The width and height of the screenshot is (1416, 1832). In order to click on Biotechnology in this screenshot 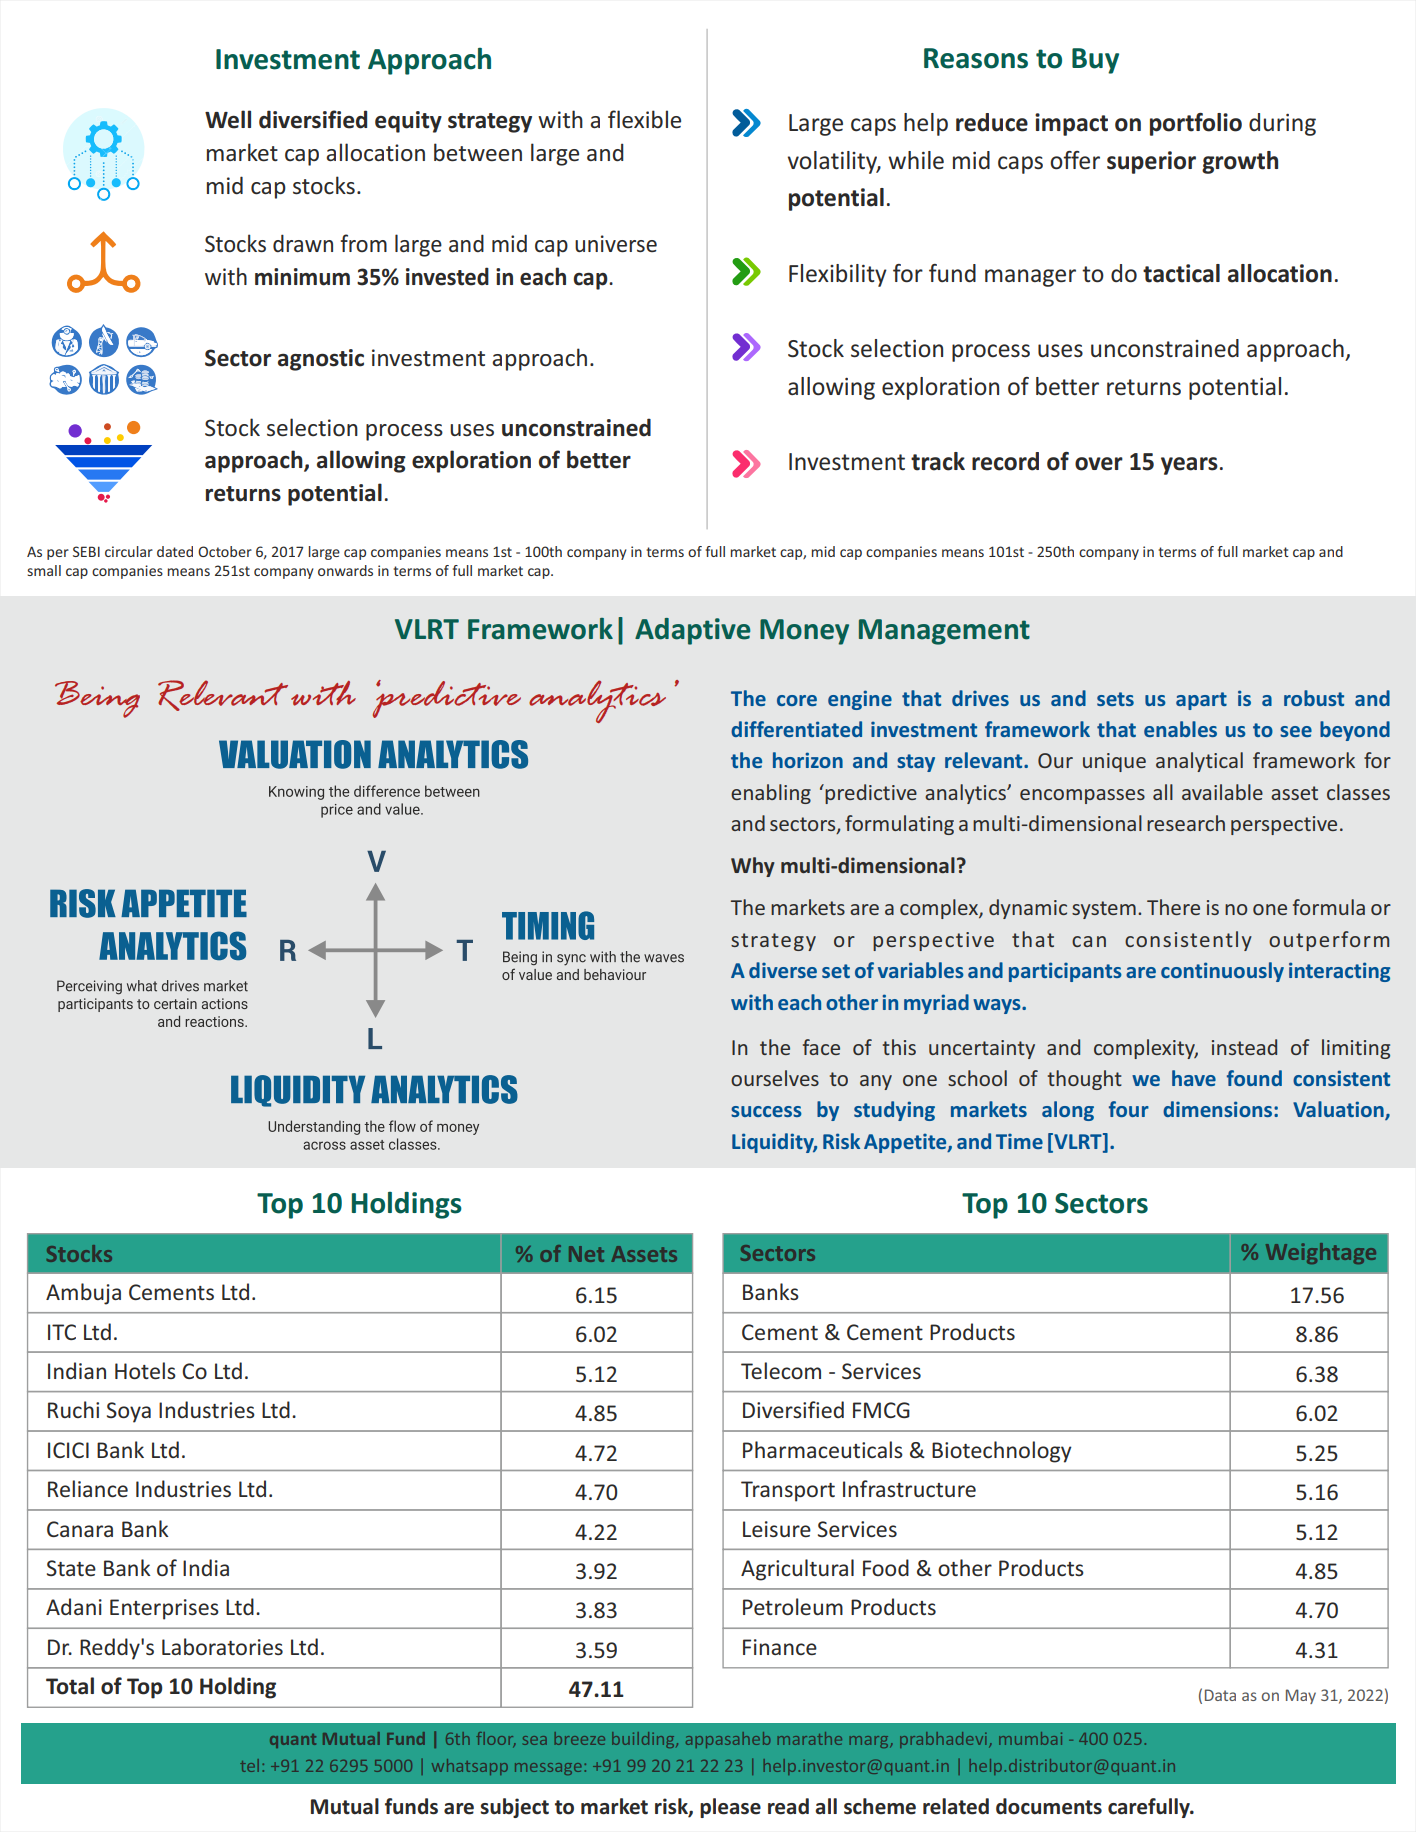, I will do `click(1002, 1452)`.
